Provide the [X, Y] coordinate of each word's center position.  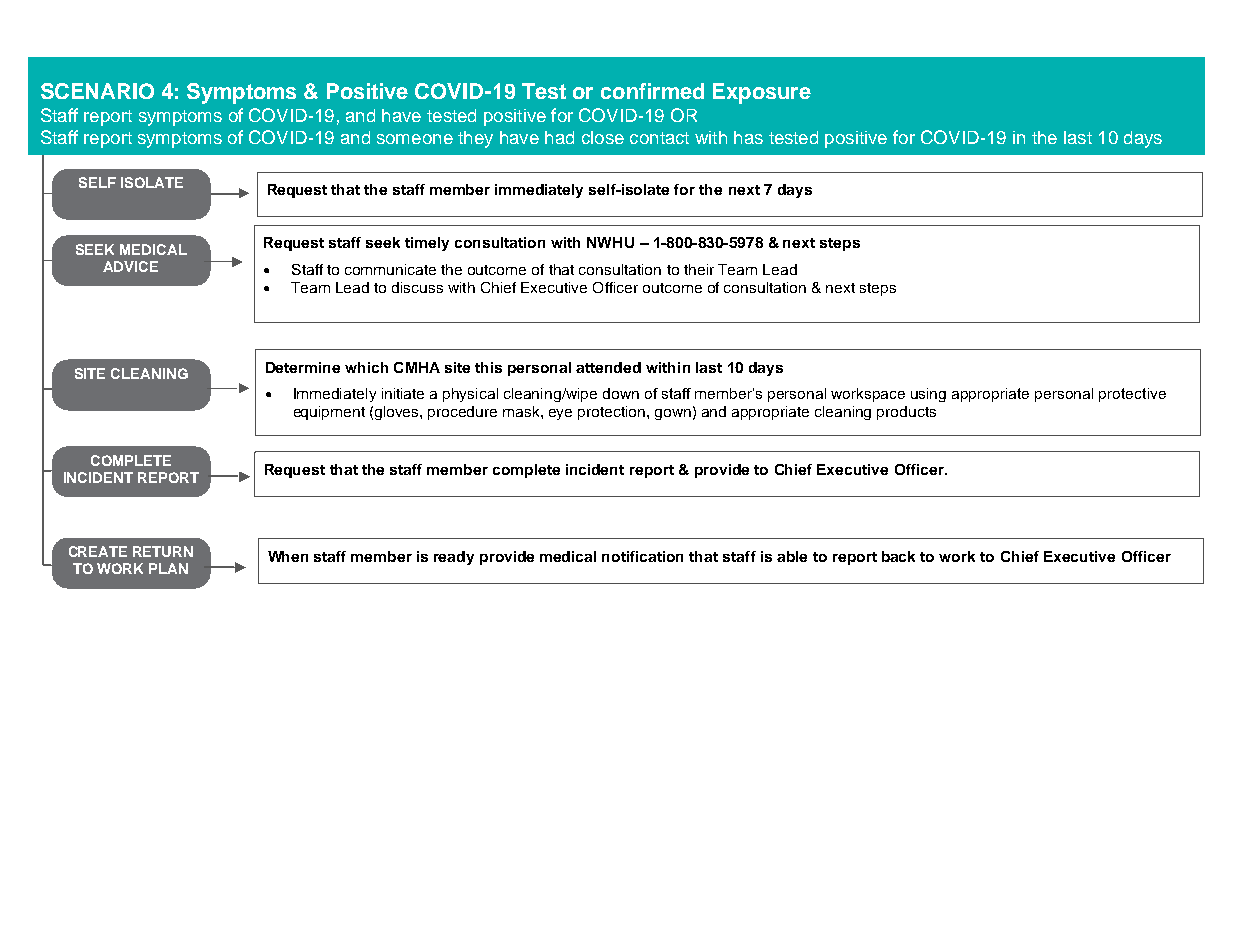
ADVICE [130, 266]
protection [613, 413]
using [928, 395]
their [699, 269]
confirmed [652, 91]
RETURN [163, 551]
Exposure [762, 93]
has [748, 137]
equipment [329, 413]
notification [642, 556]
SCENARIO [97, 91]
